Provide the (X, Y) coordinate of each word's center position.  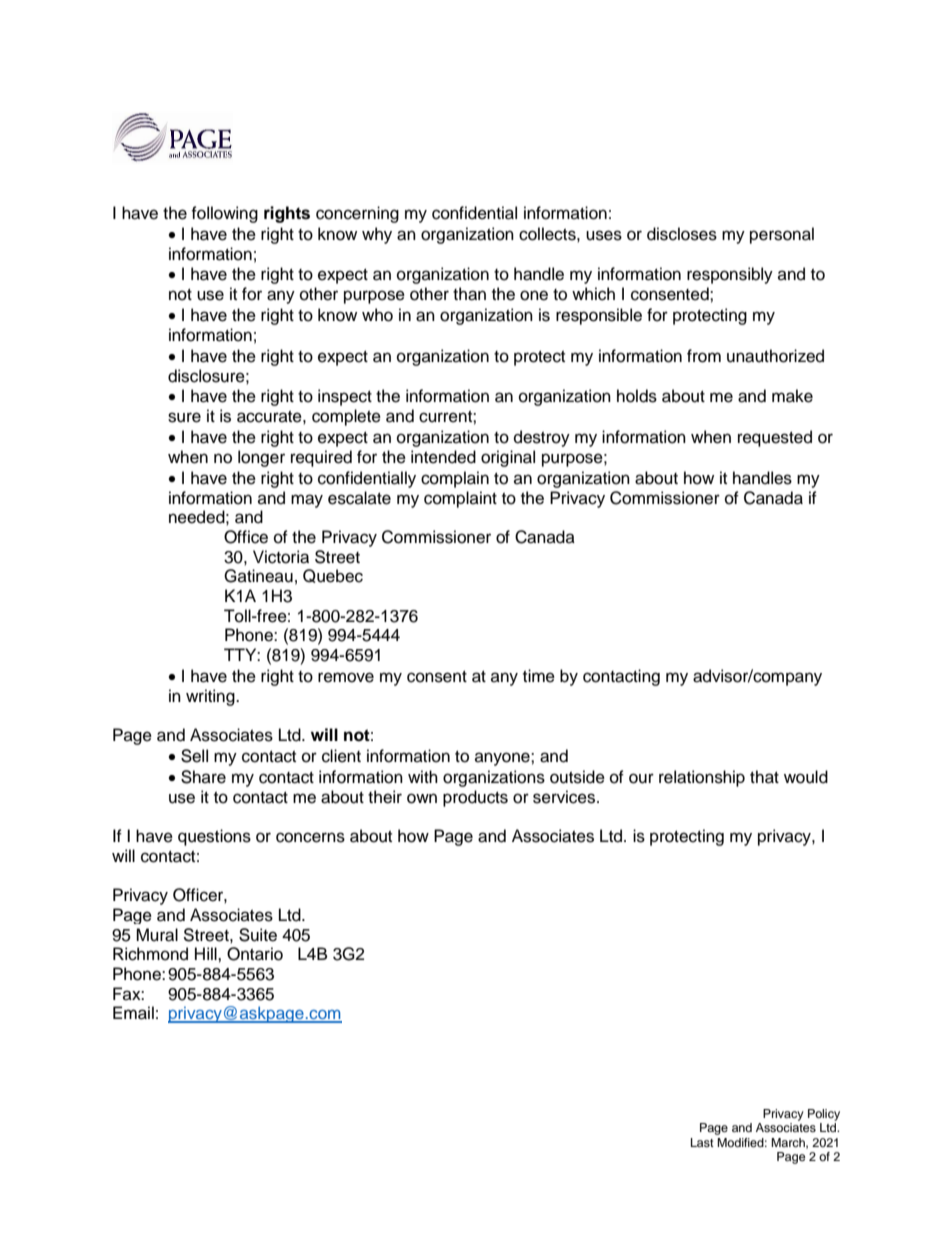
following (224, 214)
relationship (702, 778)
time (539, 676)
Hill (207, 953)
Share (203, 777)
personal (782, 235)
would (806, 777)
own (422, 798)
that (764, 777)
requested (775, 438)
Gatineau (258, 576)
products (475, 798)
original (508, 458)
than (469, 294)
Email (133, 1013)
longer (261, 458)
